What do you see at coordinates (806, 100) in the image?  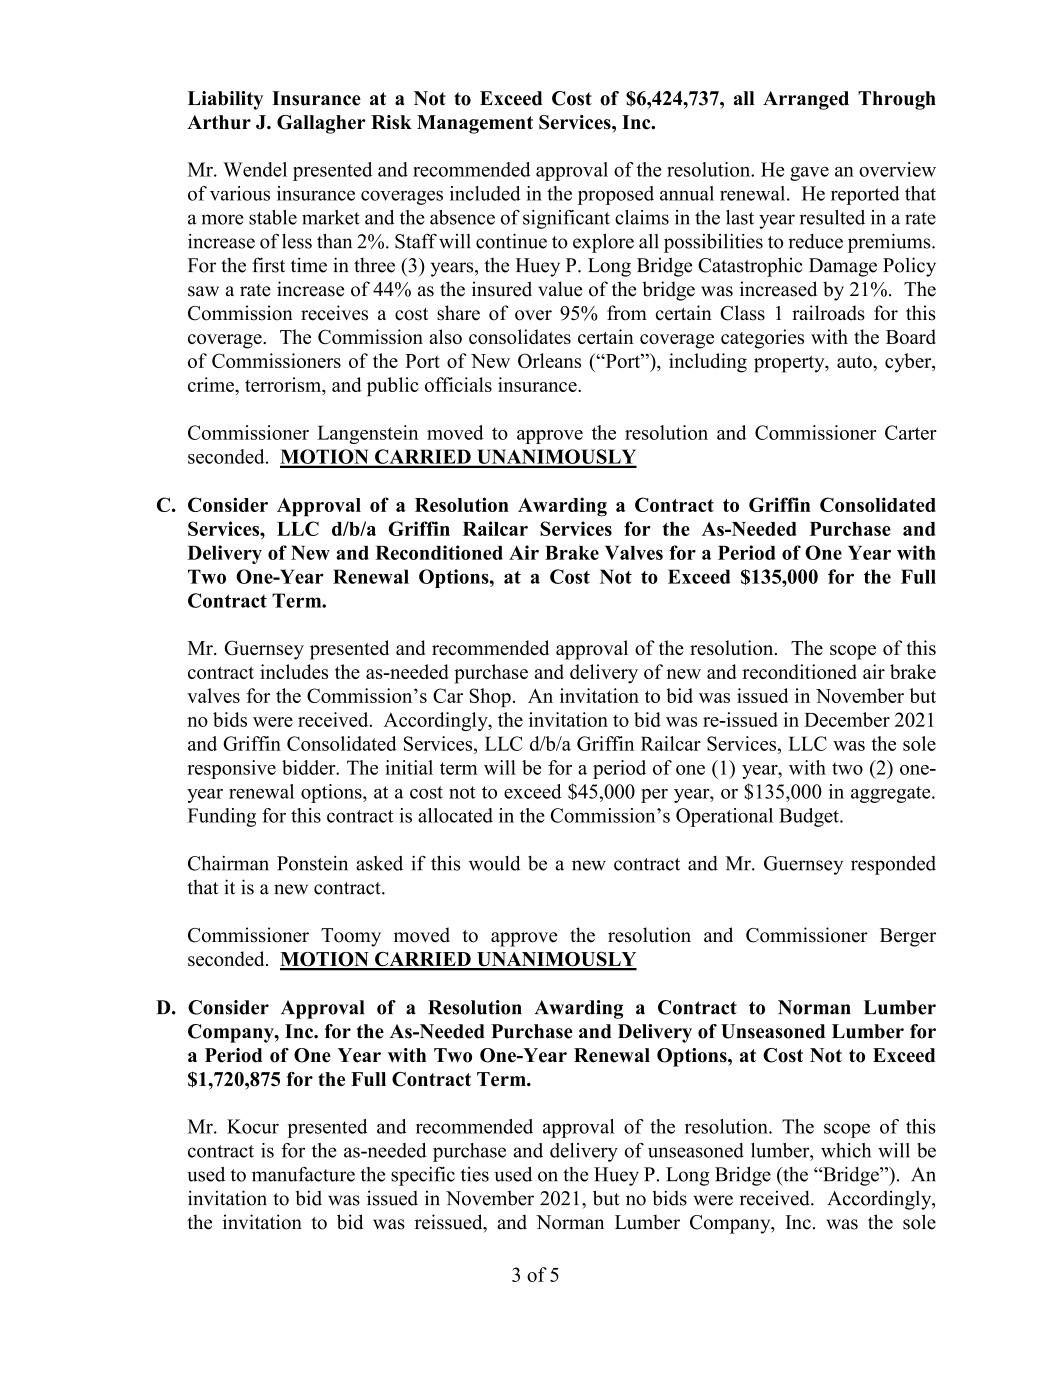 I see `Arranged` at bounding box center [806, 100].
